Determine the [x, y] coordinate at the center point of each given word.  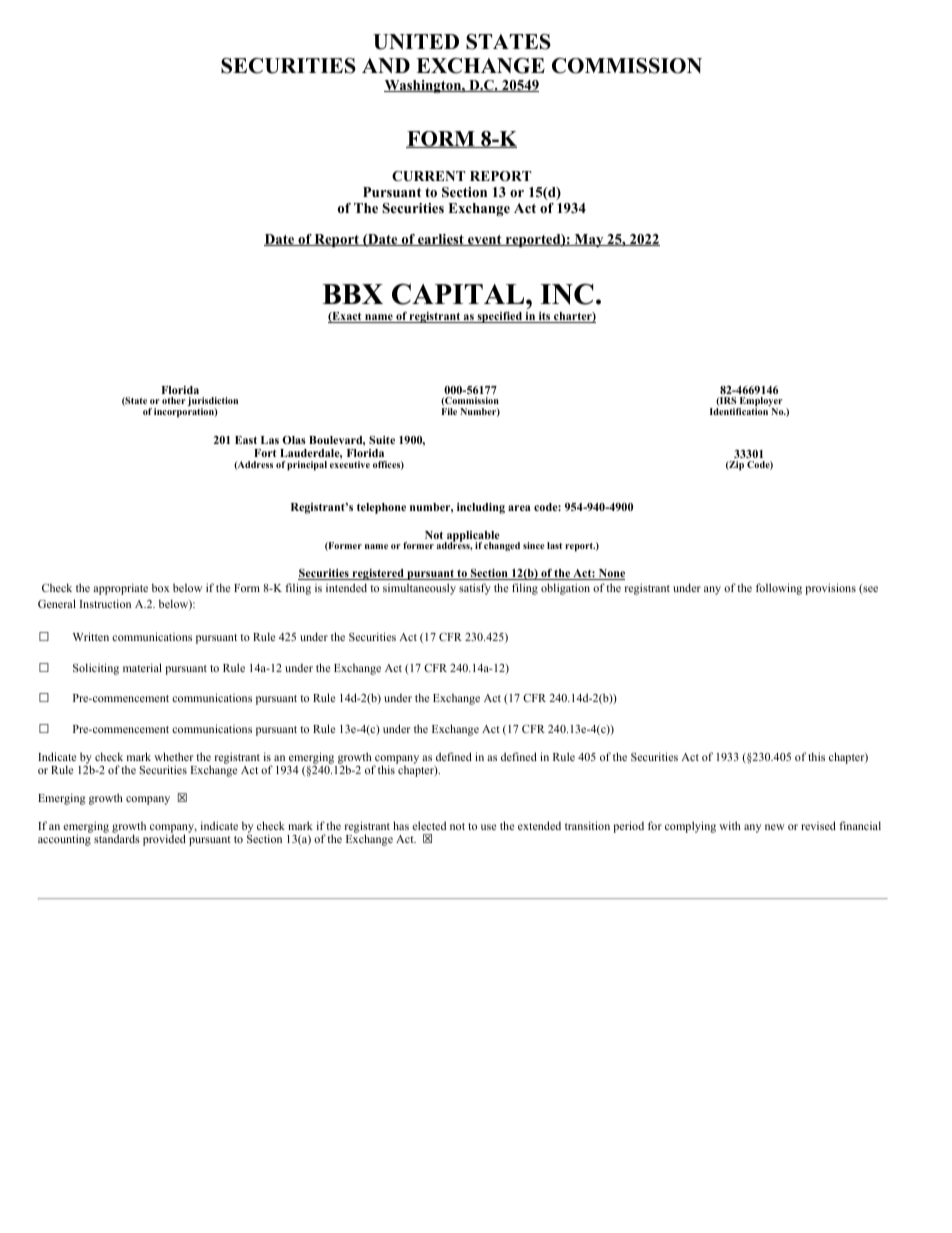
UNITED [416, 42]
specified [499, 317]
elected [429, 825]
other [174, 400]
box [161, 588]
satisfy [475, 589]
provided [164, 840]
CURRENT [428, 176]
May [589, 240]
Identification [739, 410]
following [779, 589]
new [775, 827]
